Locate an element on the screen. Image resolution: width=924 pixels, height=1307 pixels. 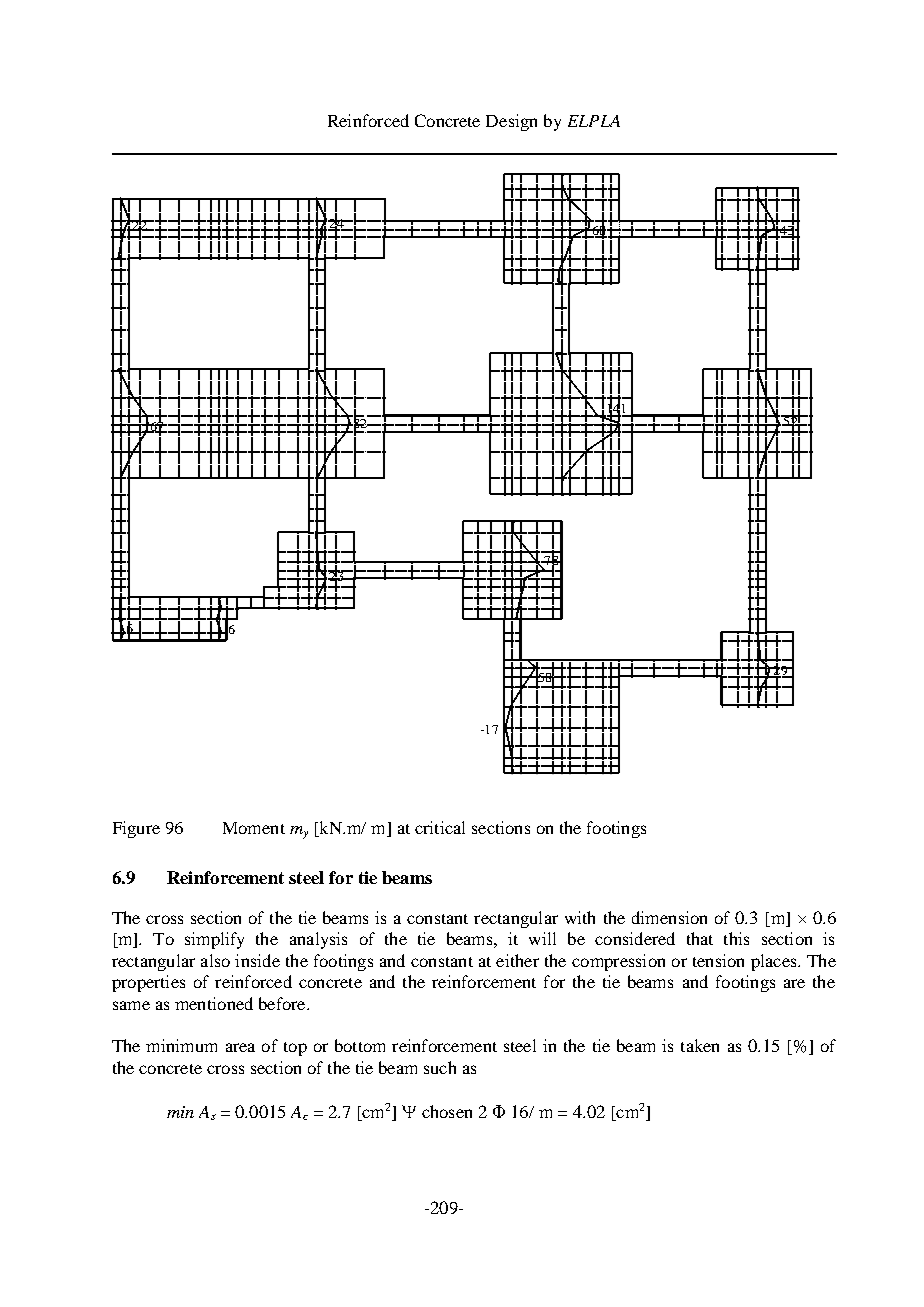
with is located at coordinates (580, 917).
